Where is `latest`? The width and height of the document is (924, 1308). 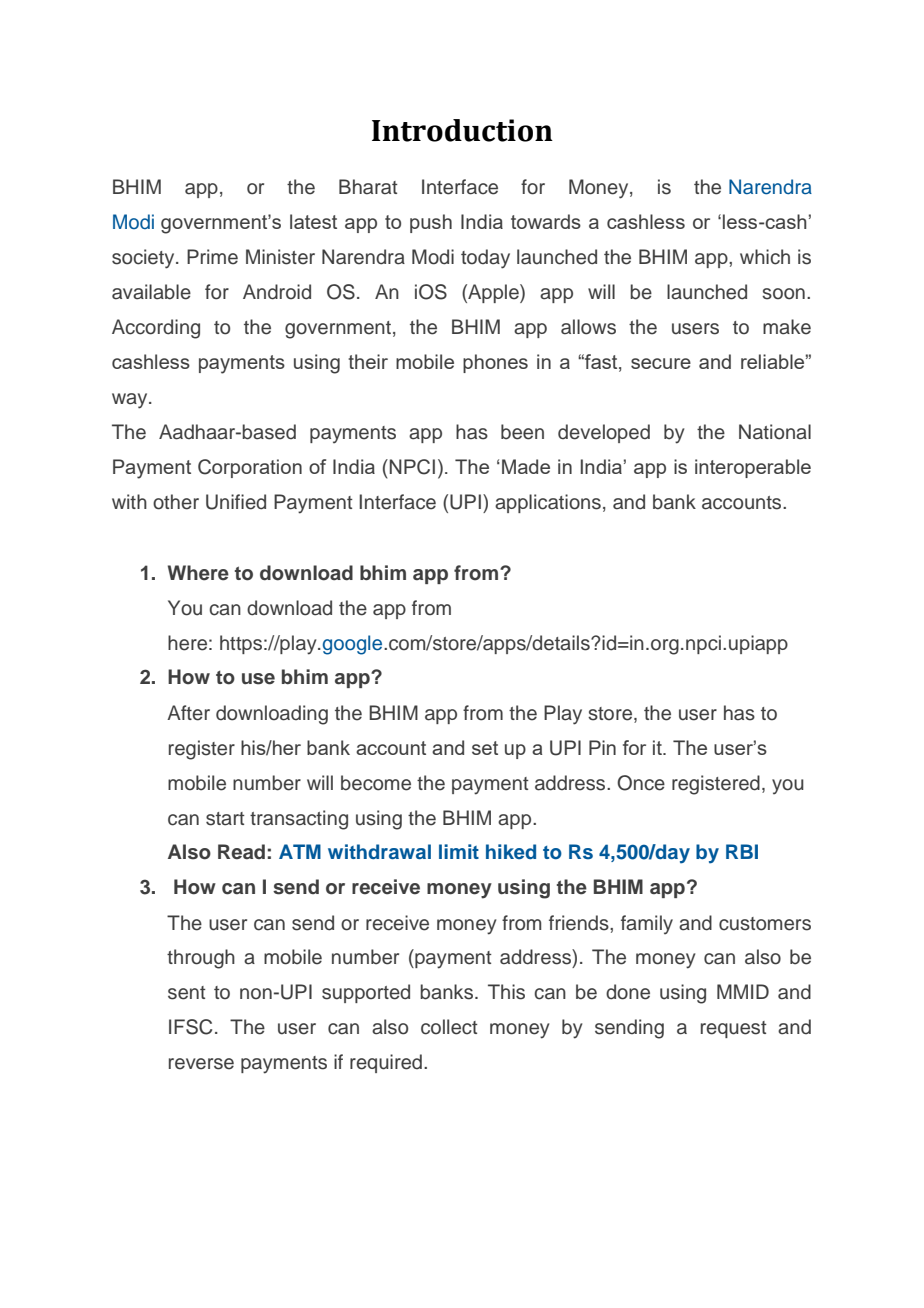 latest is located at coordinates (313, 221).
